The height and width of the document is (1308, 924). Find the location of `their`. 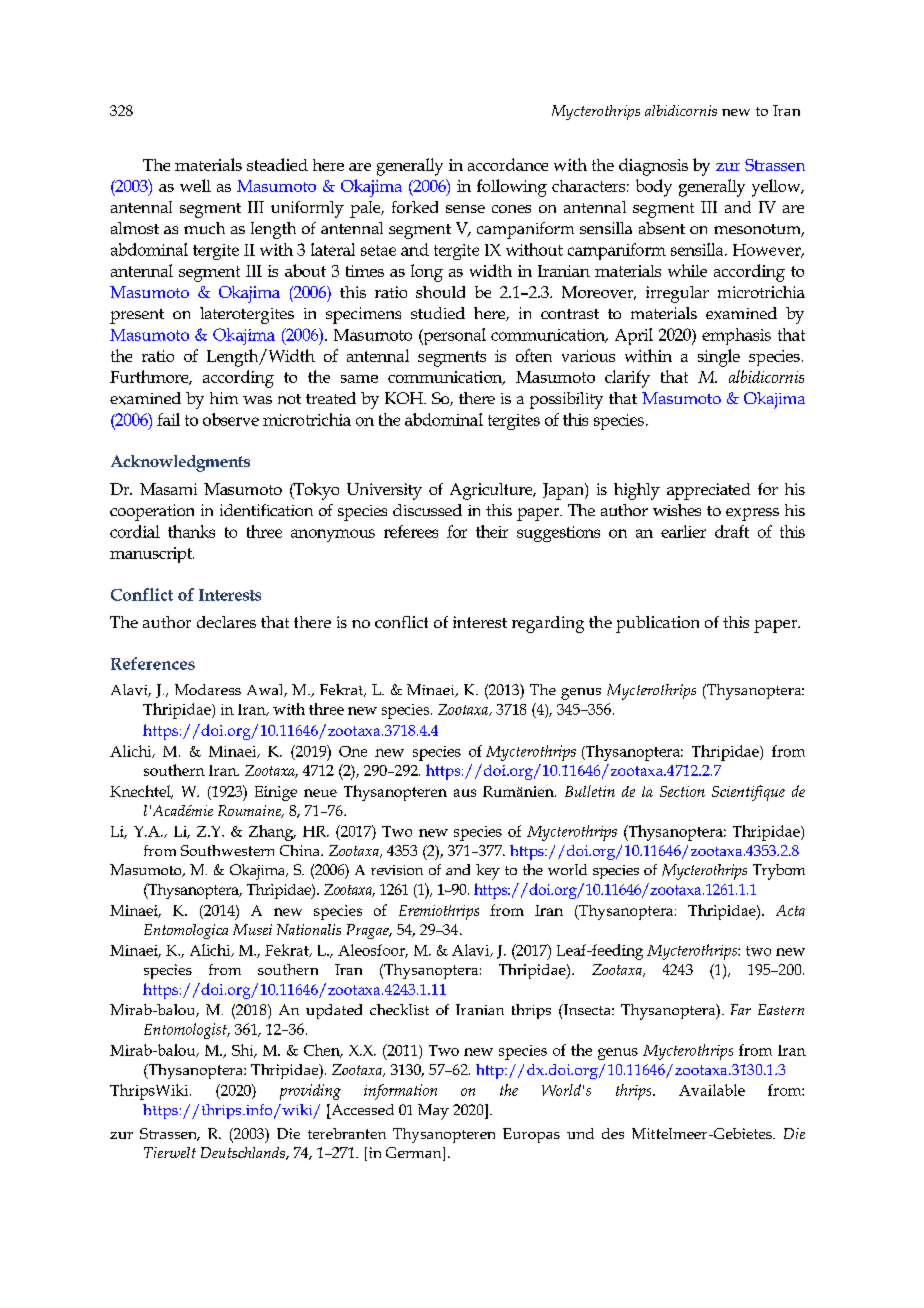

their is located at coordinates (492, 531).
